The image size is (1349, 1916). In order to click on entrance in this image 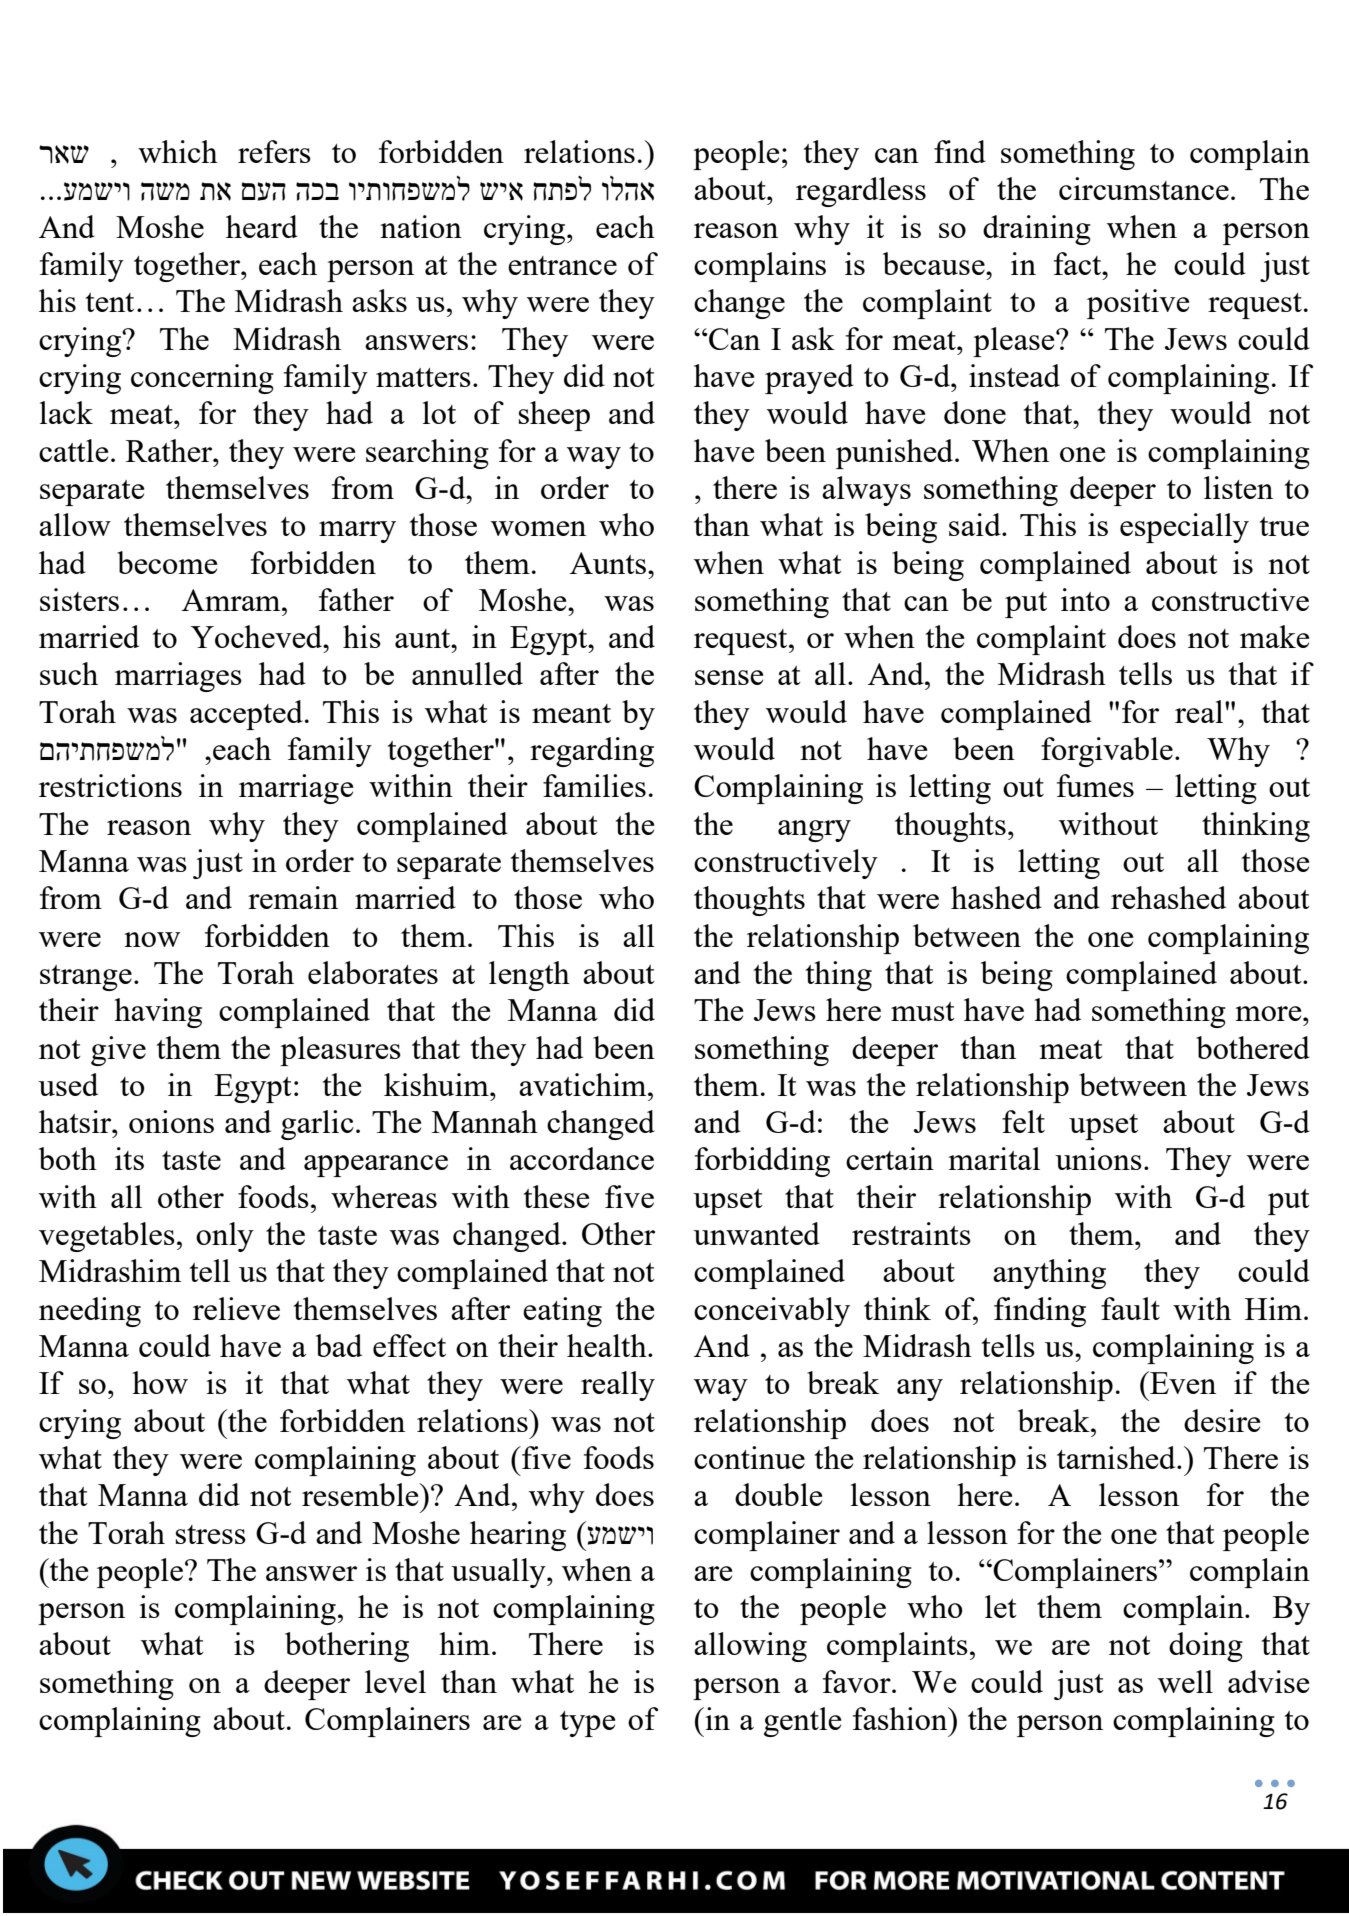, I will do `click(562, 265)`.
